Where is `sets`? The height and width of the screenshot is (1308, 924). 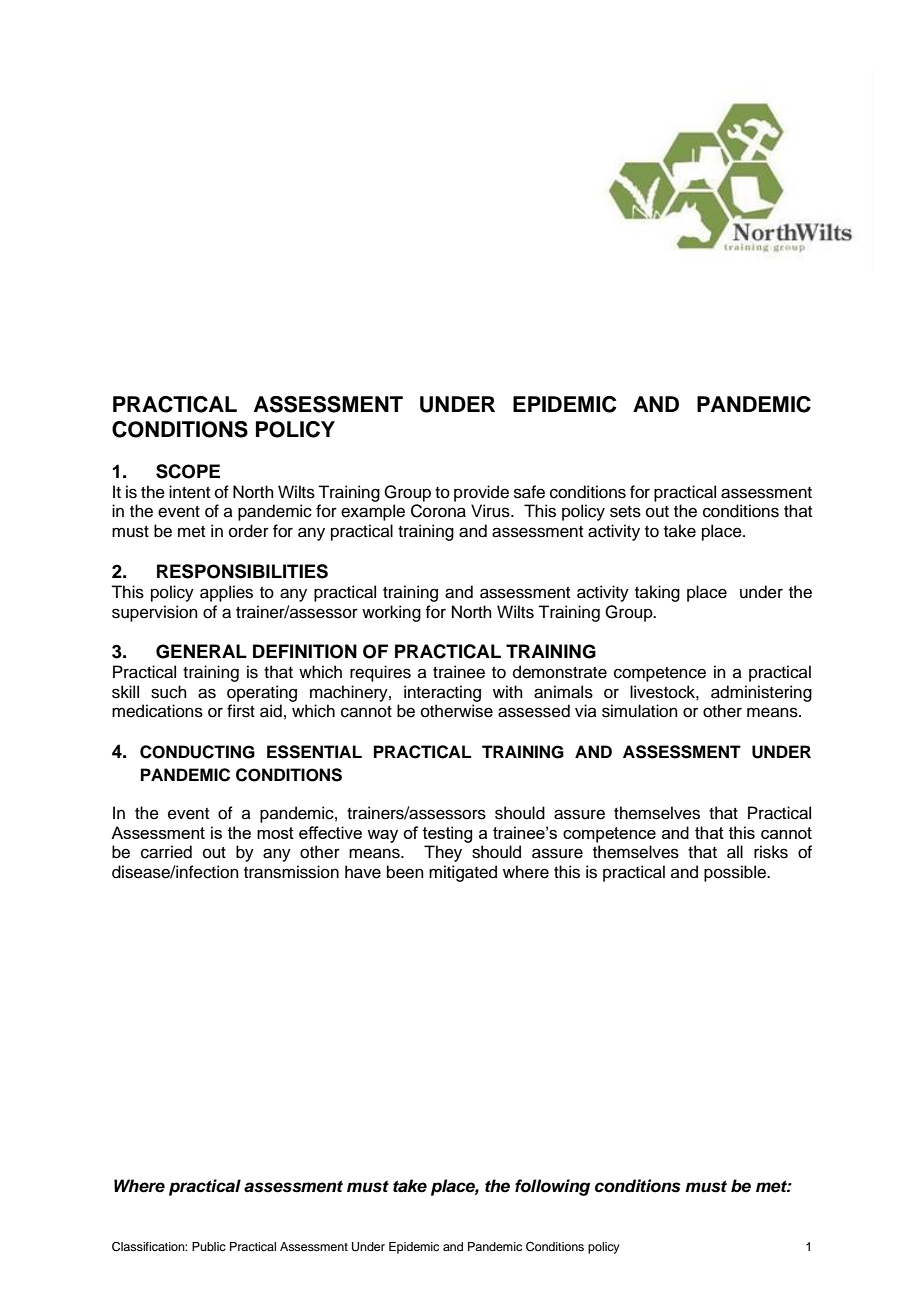
sets is located at coordinates (625, 512).
